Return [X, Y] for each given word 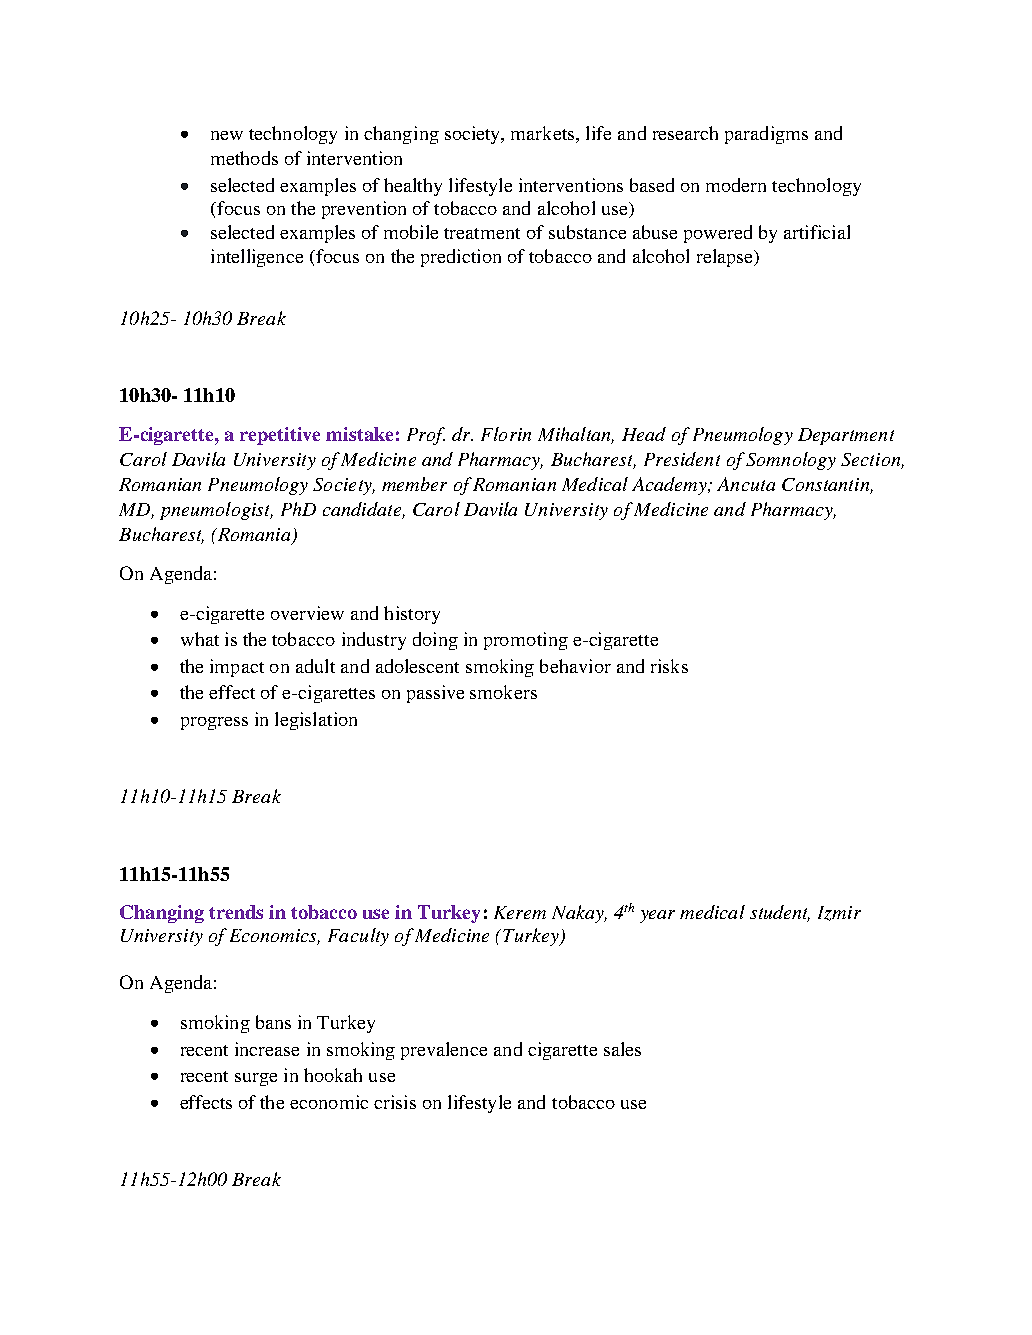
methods [244, 158]
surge [256, 1079]
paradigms [766, 135]
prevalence [444, 1051]
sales [622, 1049]
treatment [482, 233]
